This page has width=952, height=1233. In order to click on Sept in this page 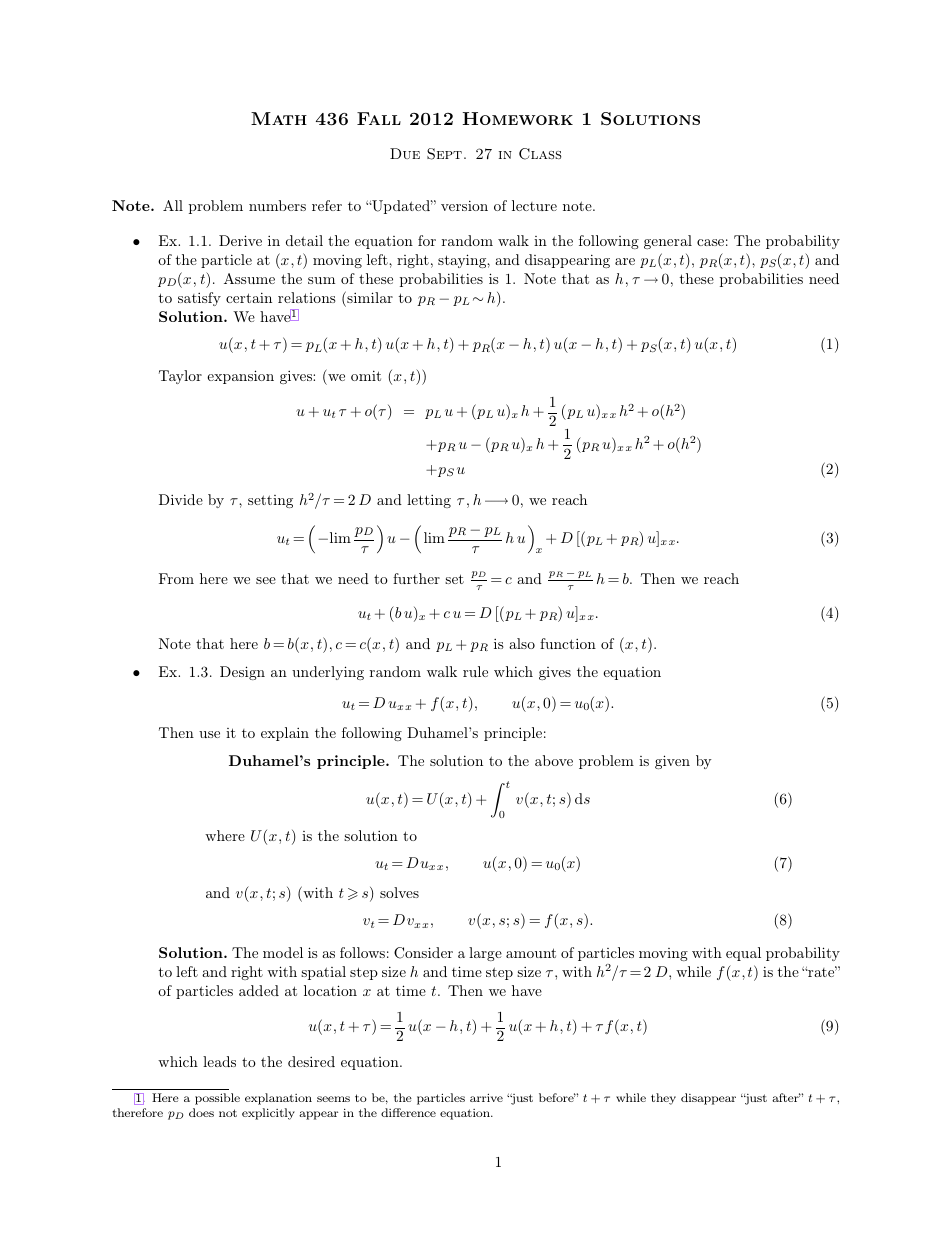, I will do `click(444, 154)`.
